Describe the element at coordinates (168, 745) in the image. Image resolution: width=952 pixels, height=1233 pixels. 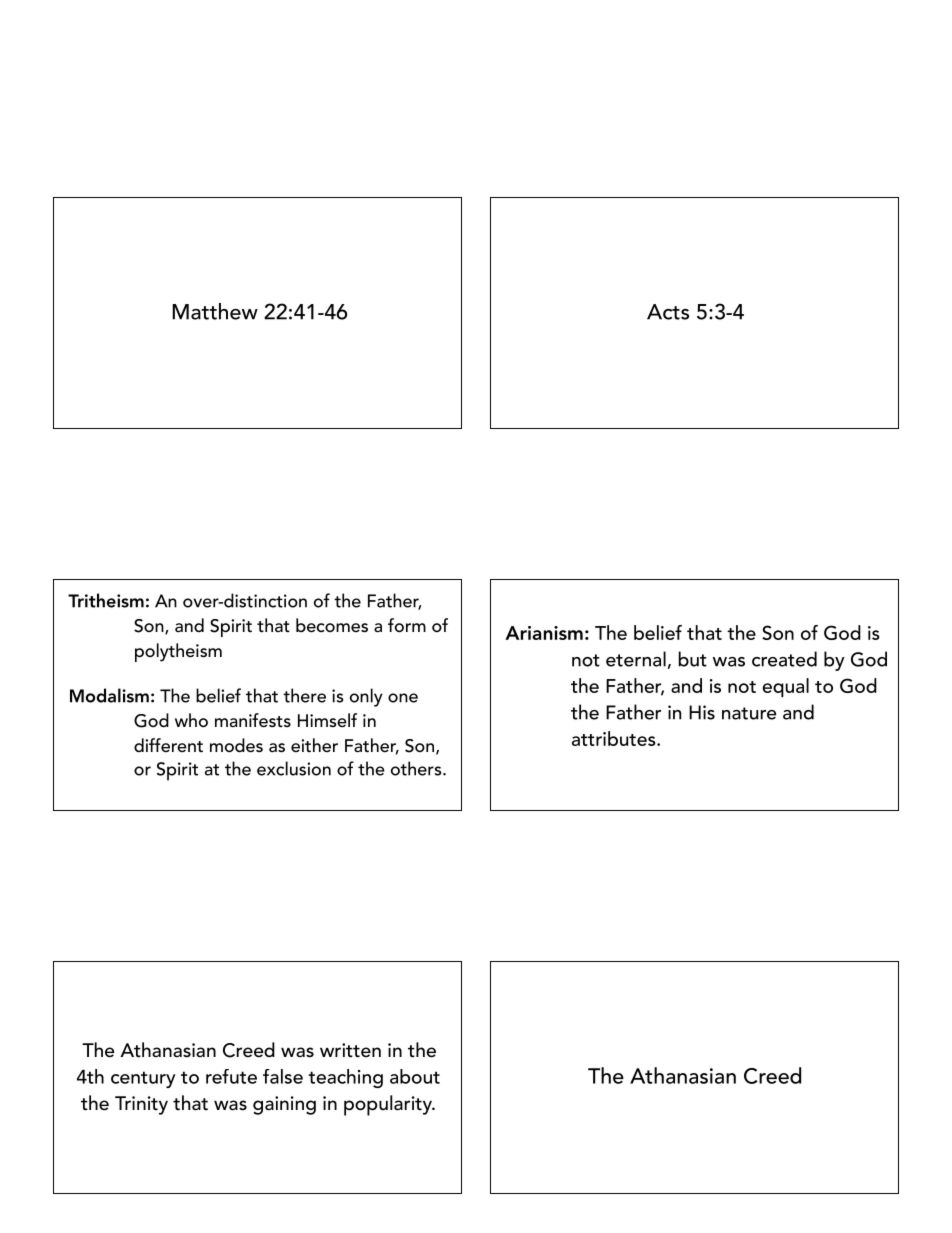
I see `different` at that location.
